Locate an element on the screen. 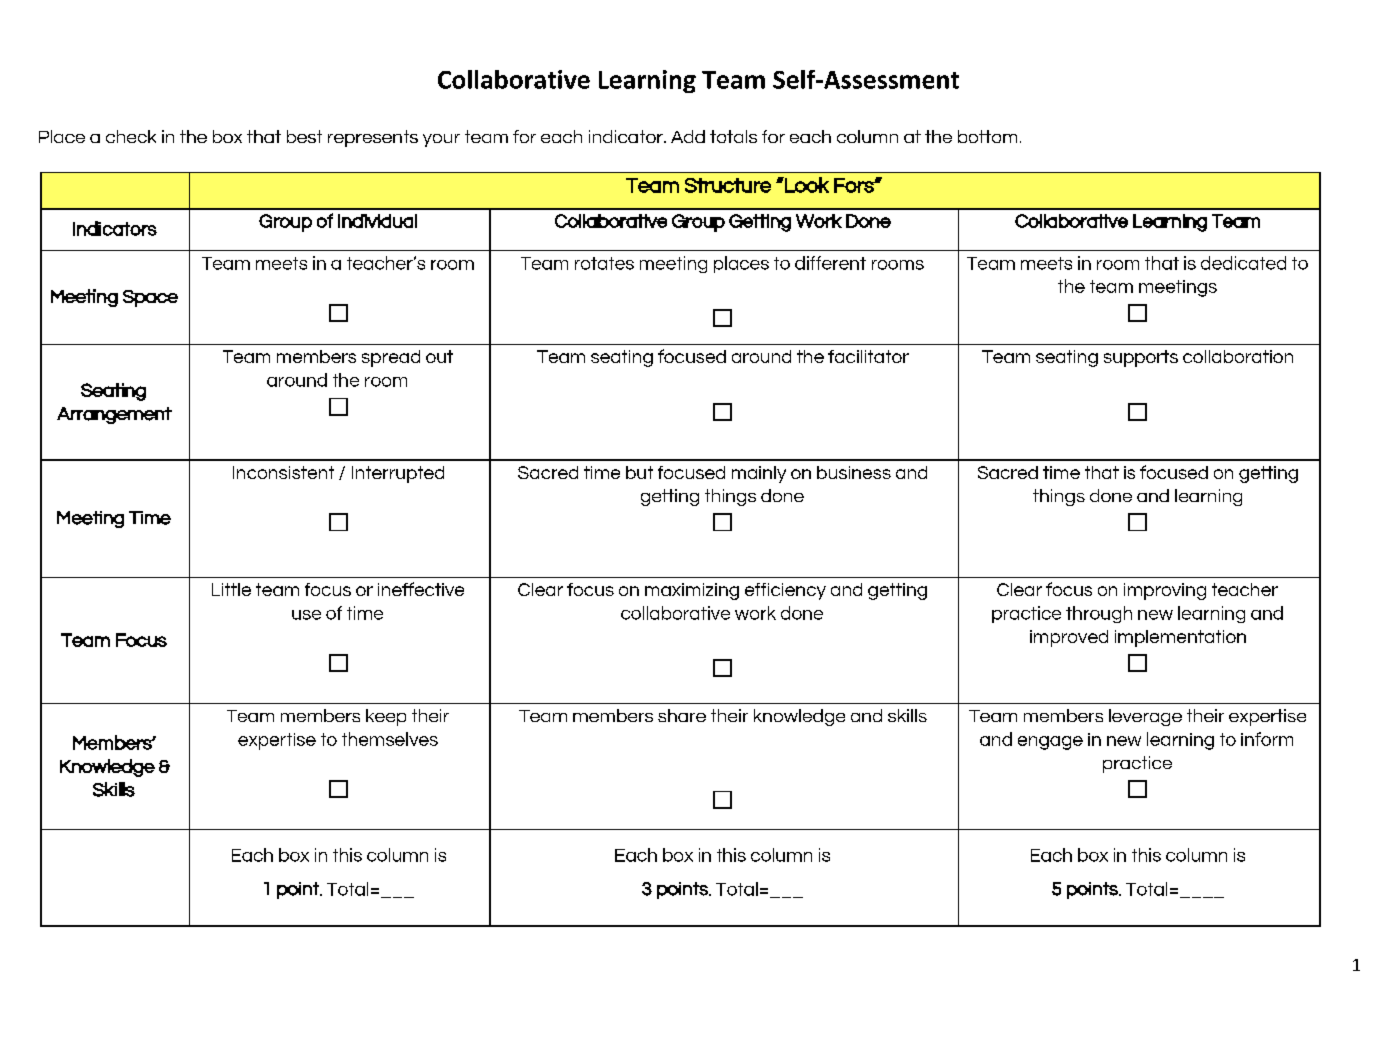 This screenshot has width=1374, height=1062. rotates is located at coordinates (604, 263).
